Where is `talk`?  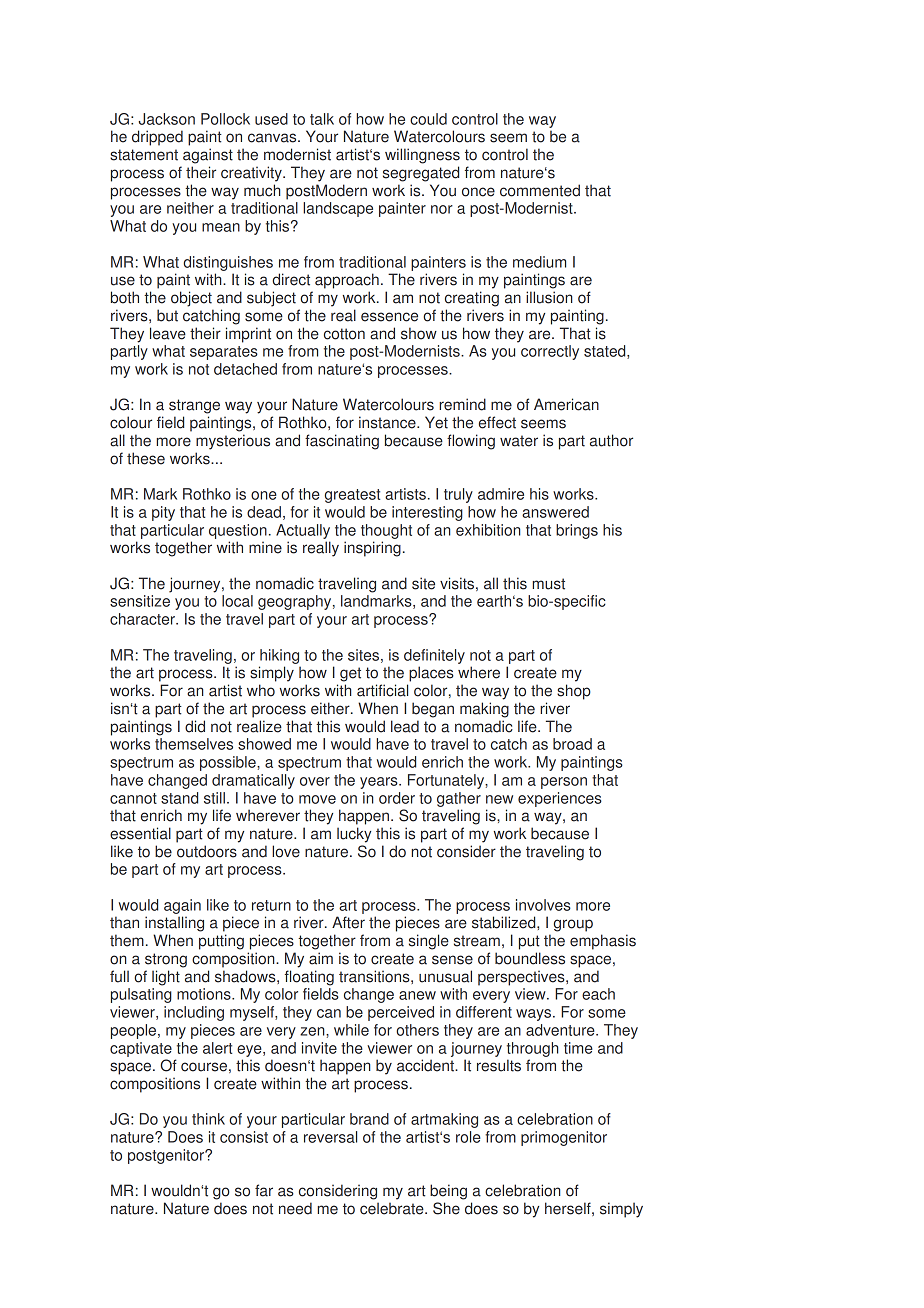 talk is located at coordinates (322, 119).
